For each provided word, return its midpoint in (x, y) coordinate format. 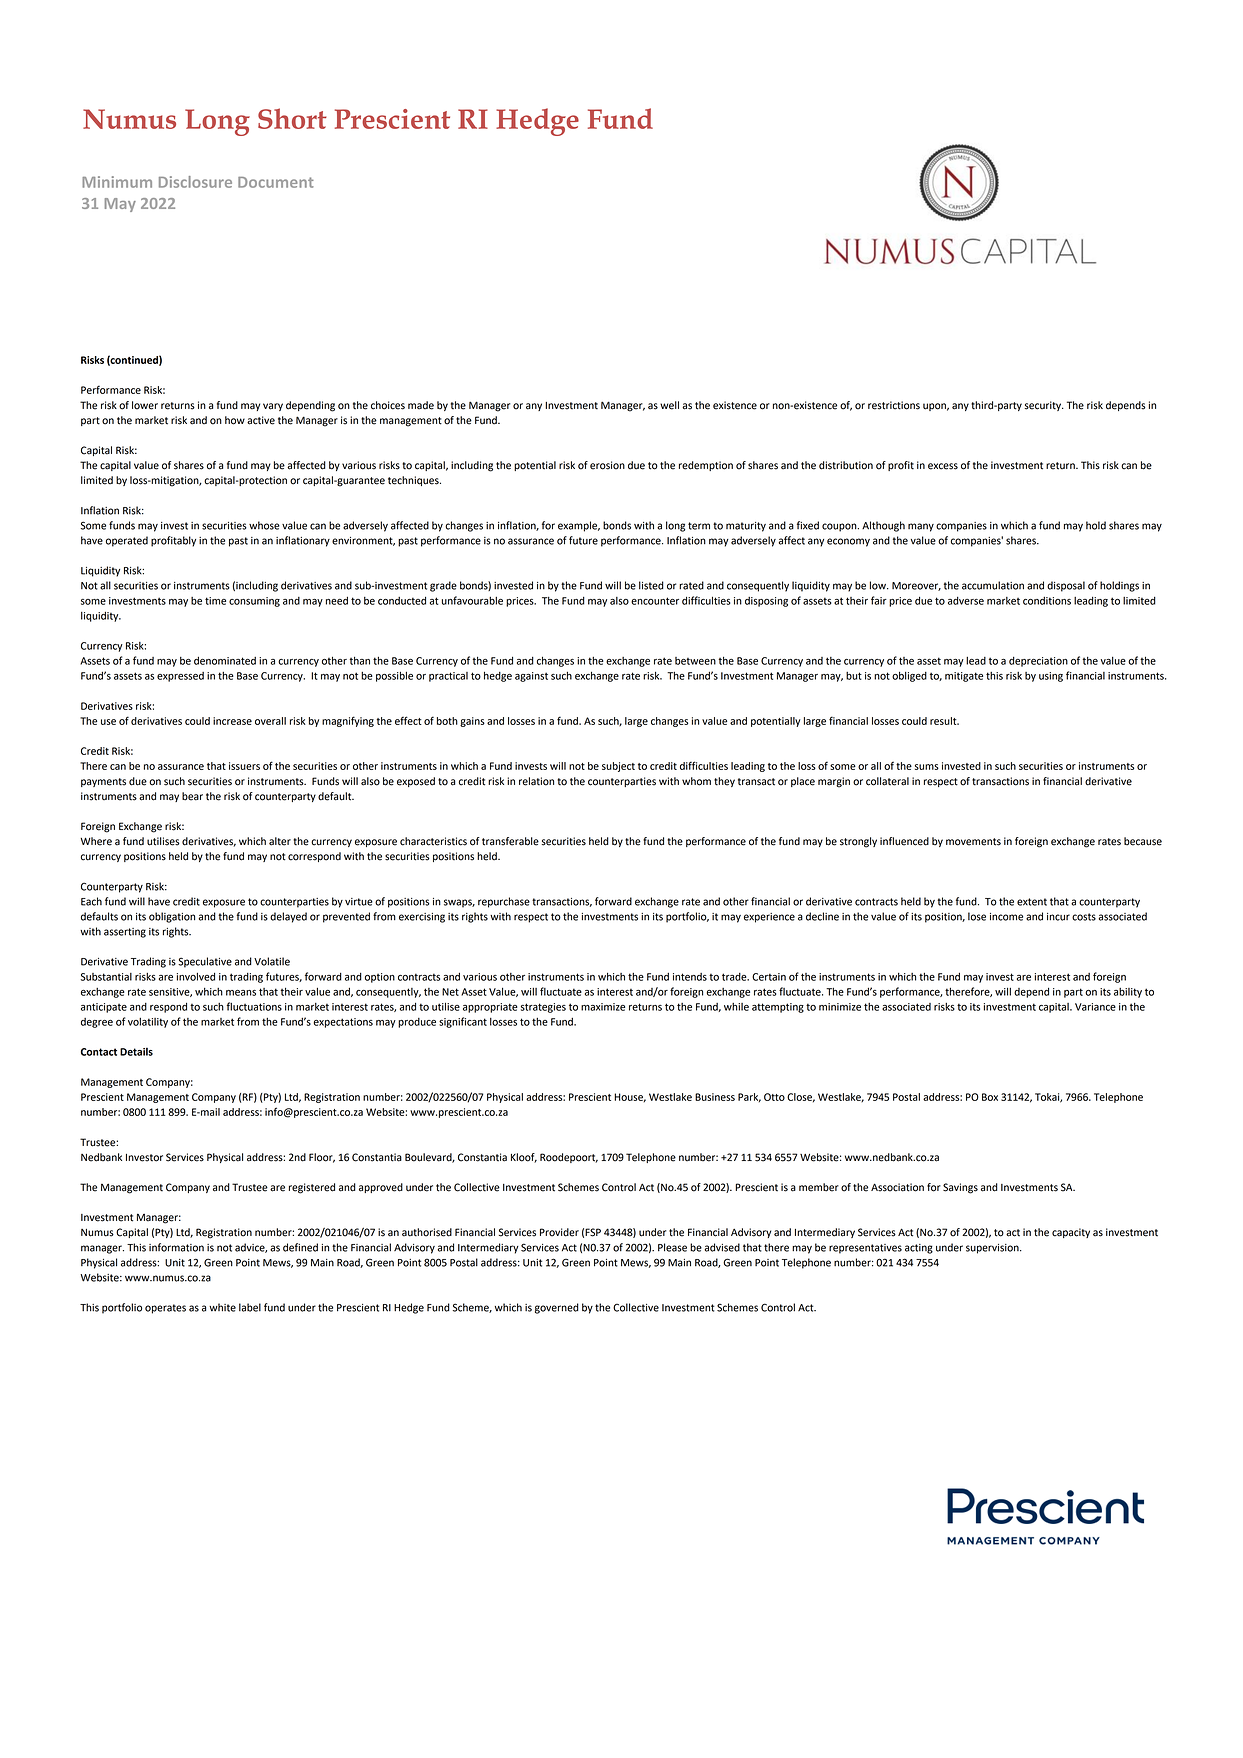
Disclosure (195, 182)
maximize (603, 1007)
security (1044, 406)
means (241, 993)
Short (292, 118)
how (235, 420)
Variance (1095, 1007)
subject (618, 767)
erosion (607, 465)
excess (943, 466)
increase (232, 721)
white (222, 1307)
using (1051, 677)
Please (672, 1247)
